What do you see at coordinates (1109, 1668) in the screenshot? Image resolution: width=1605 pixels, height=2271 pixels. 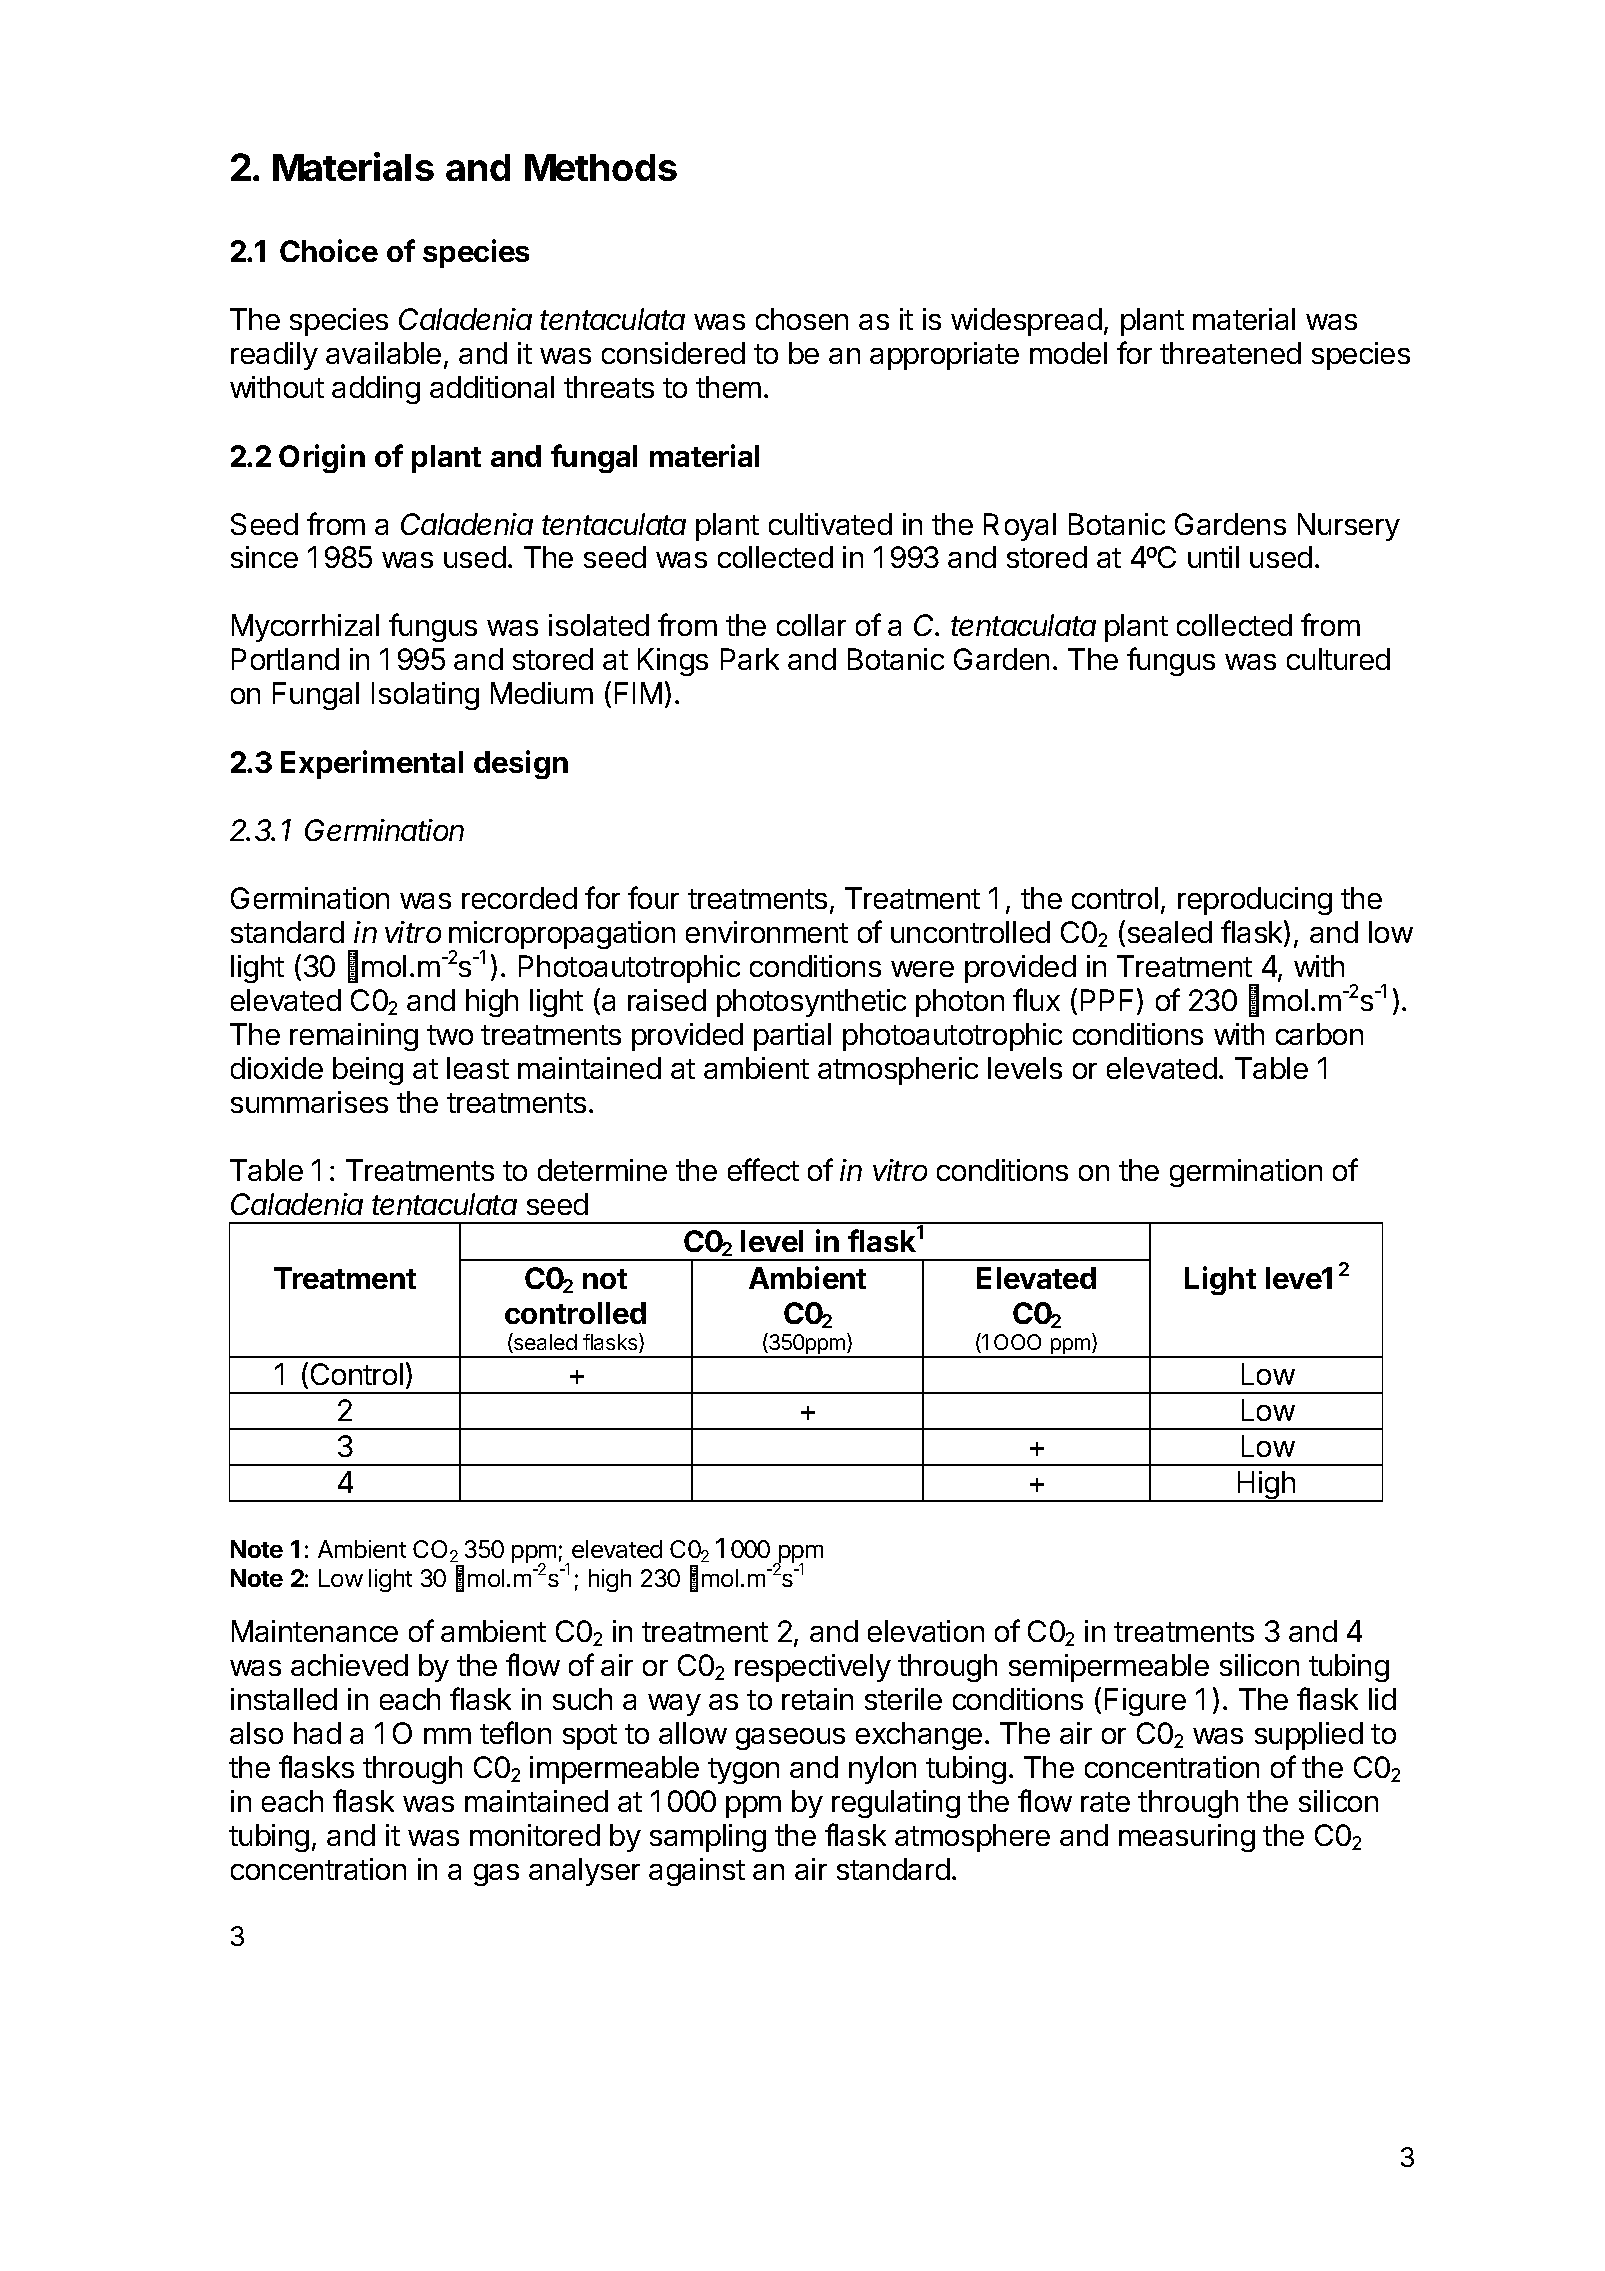 I see `semipermeable` at bounding box center [1109, 1668].
